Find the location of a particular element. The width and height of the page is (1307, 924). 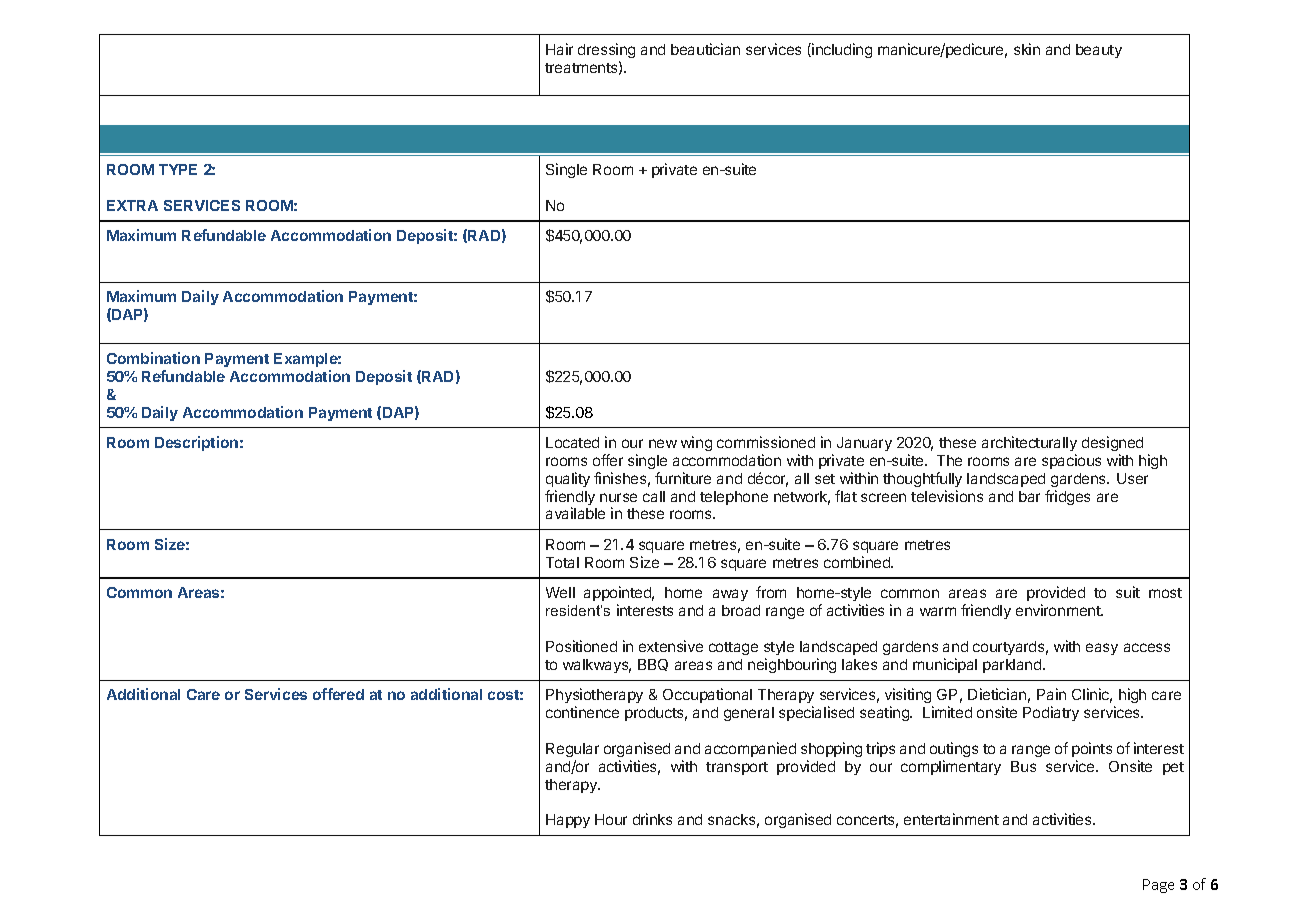

TYPE is located at coordinates (178, 169).
